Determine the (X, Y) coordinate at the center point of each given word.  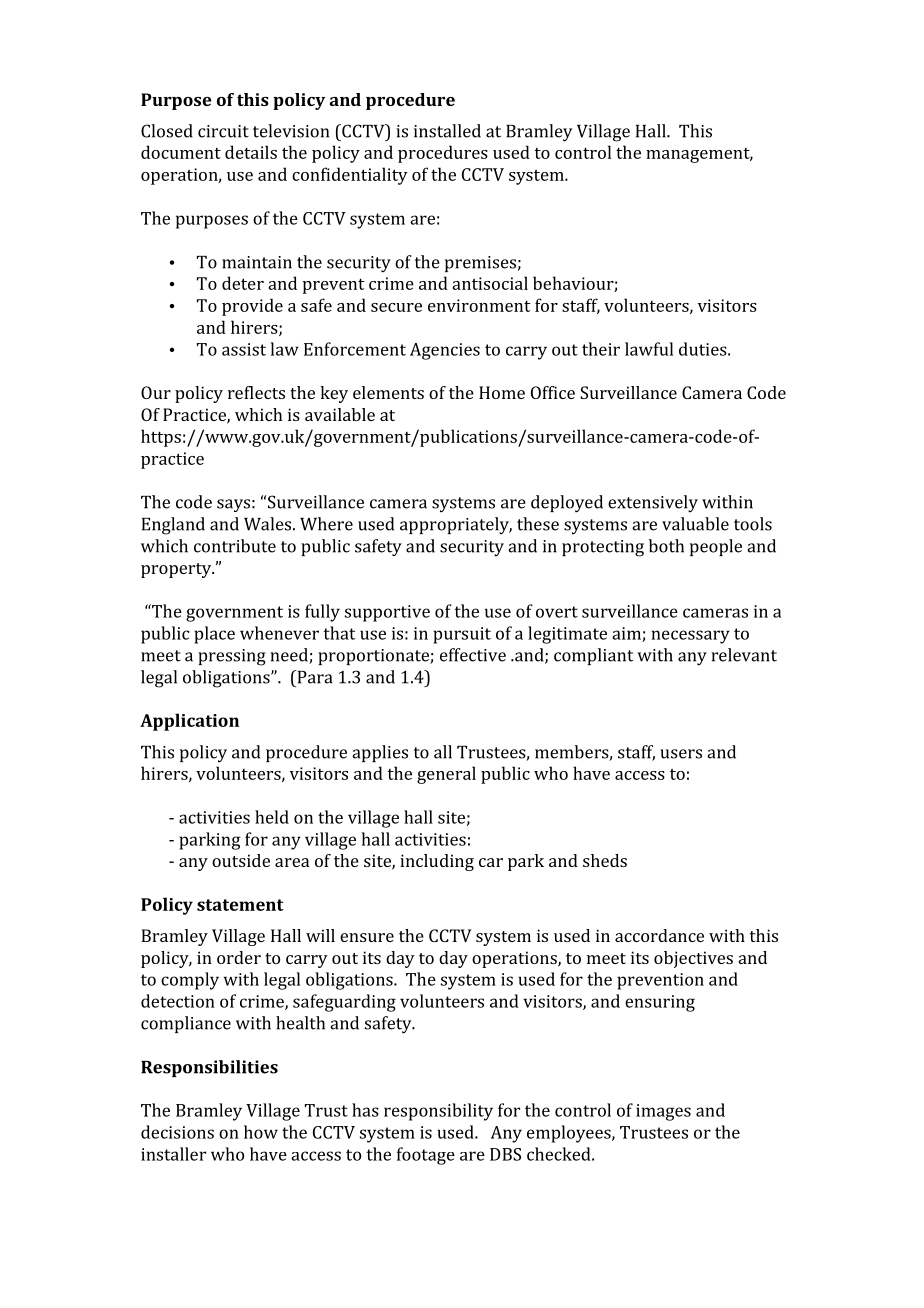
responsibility (438, 1112)
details (251, 152)
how (261, 1132)
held (272, 817)
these (538, 524)
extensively (653, 504)
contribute (235, 546)
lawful (649, 349)
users (681, 754)
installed (447, 131)
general (446, 775)
